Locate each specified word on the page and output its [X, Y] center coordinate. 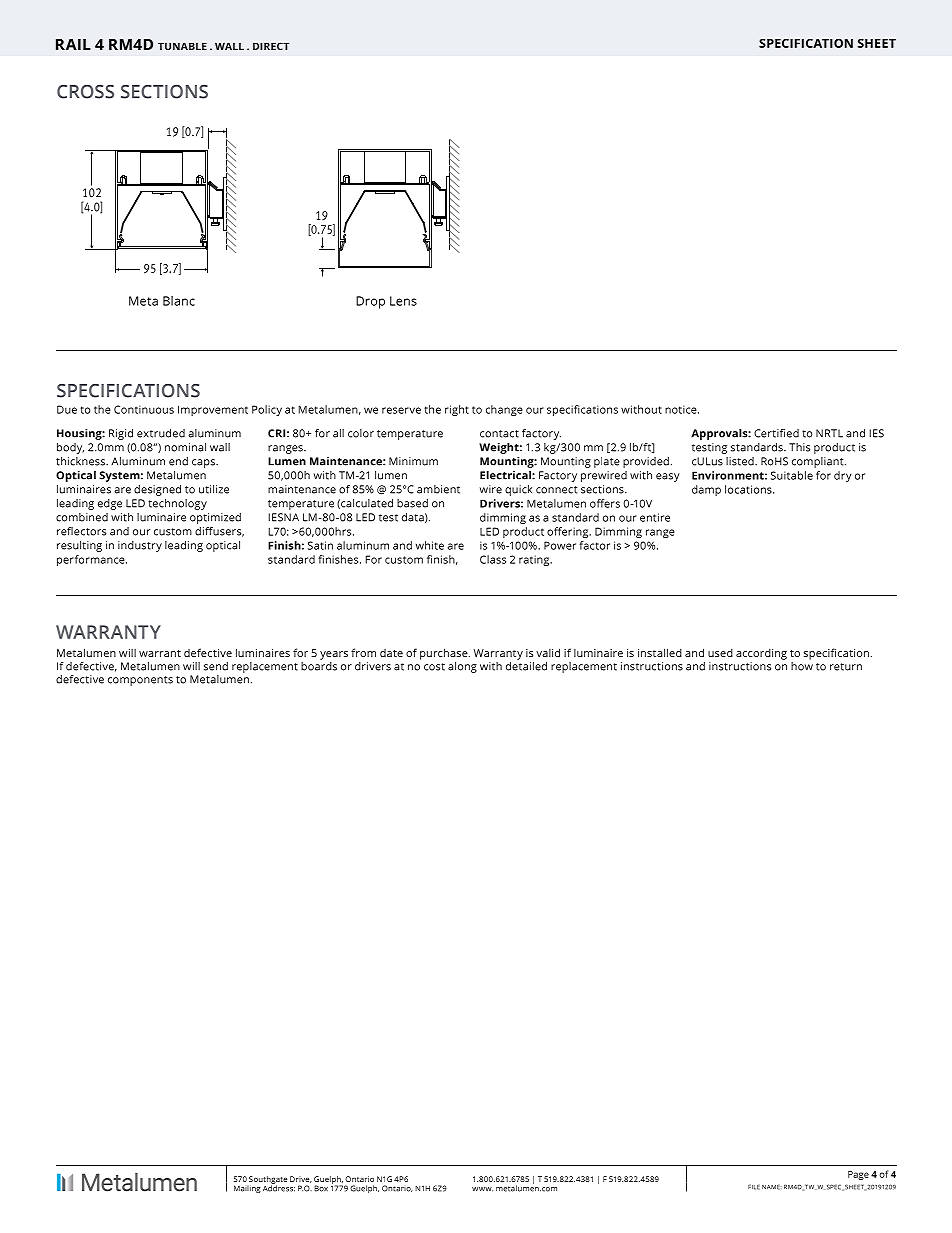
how [802, 665]
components [140, 681]
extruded [161, 433]
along [462, 667]
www [482, 1189]
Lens [403, 301]
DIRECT [271, 46]
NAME [772, 1187]
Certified [776, 433]
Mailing [247, 1189]
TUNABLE [182, 46]
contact [499, 434]
